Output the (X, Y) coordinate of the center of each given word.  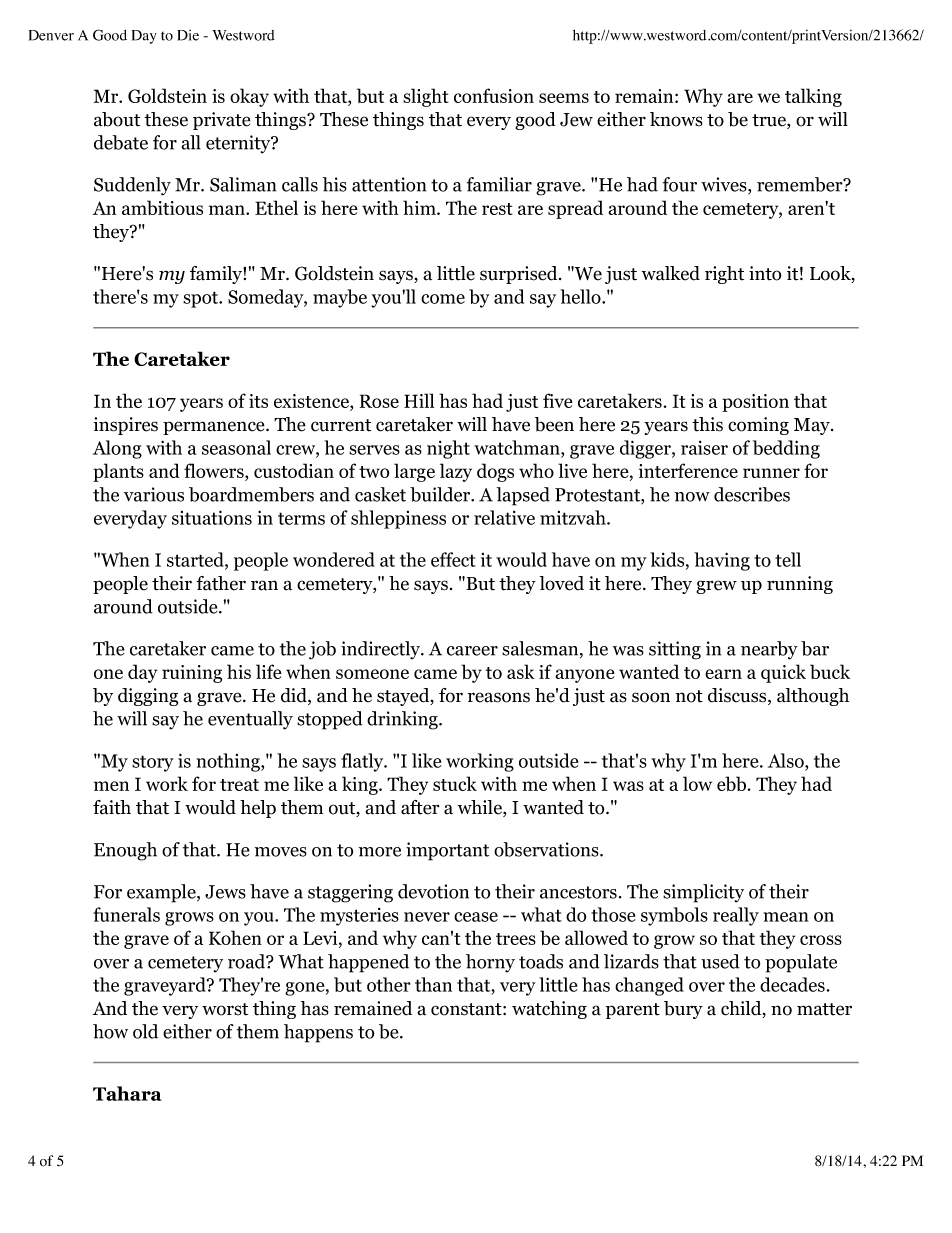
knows (676, 119)
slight (426, 97)
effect (453, 559)
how (110, 1031)
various (154, 494)
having (722, 561)
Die (188, 35)
